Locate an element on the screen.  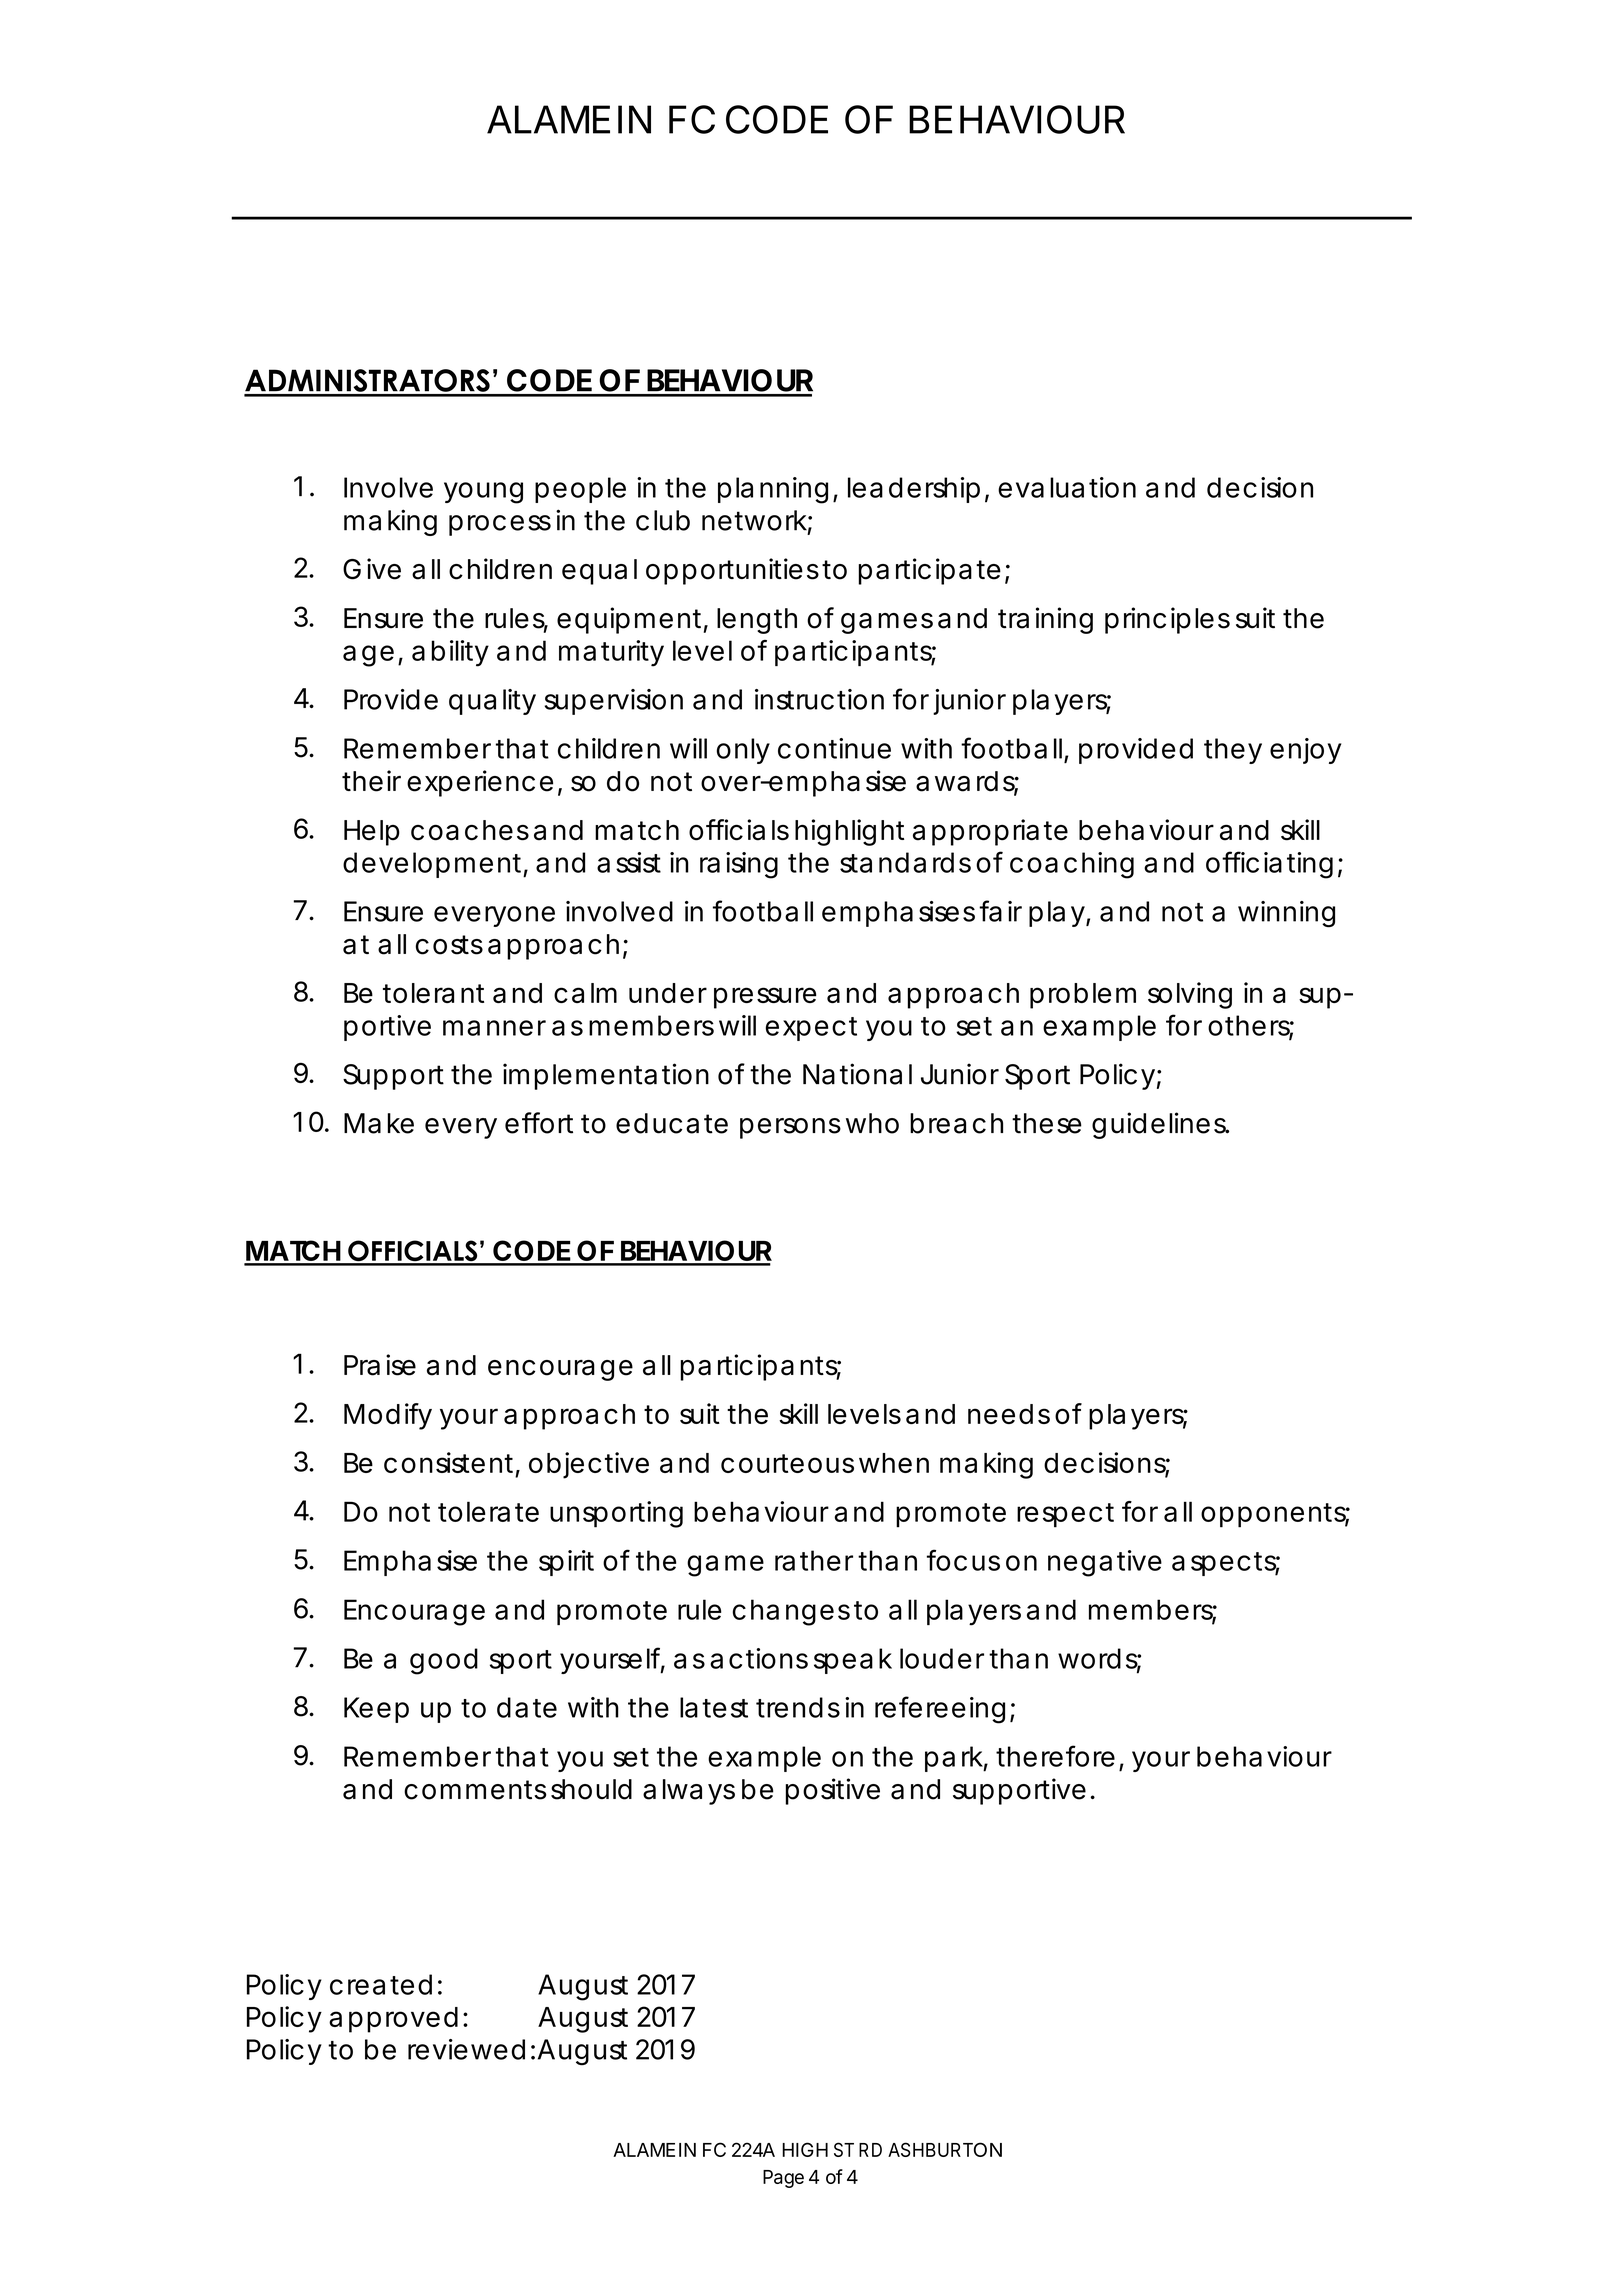
principles is located at coordinates (1167, 620).
